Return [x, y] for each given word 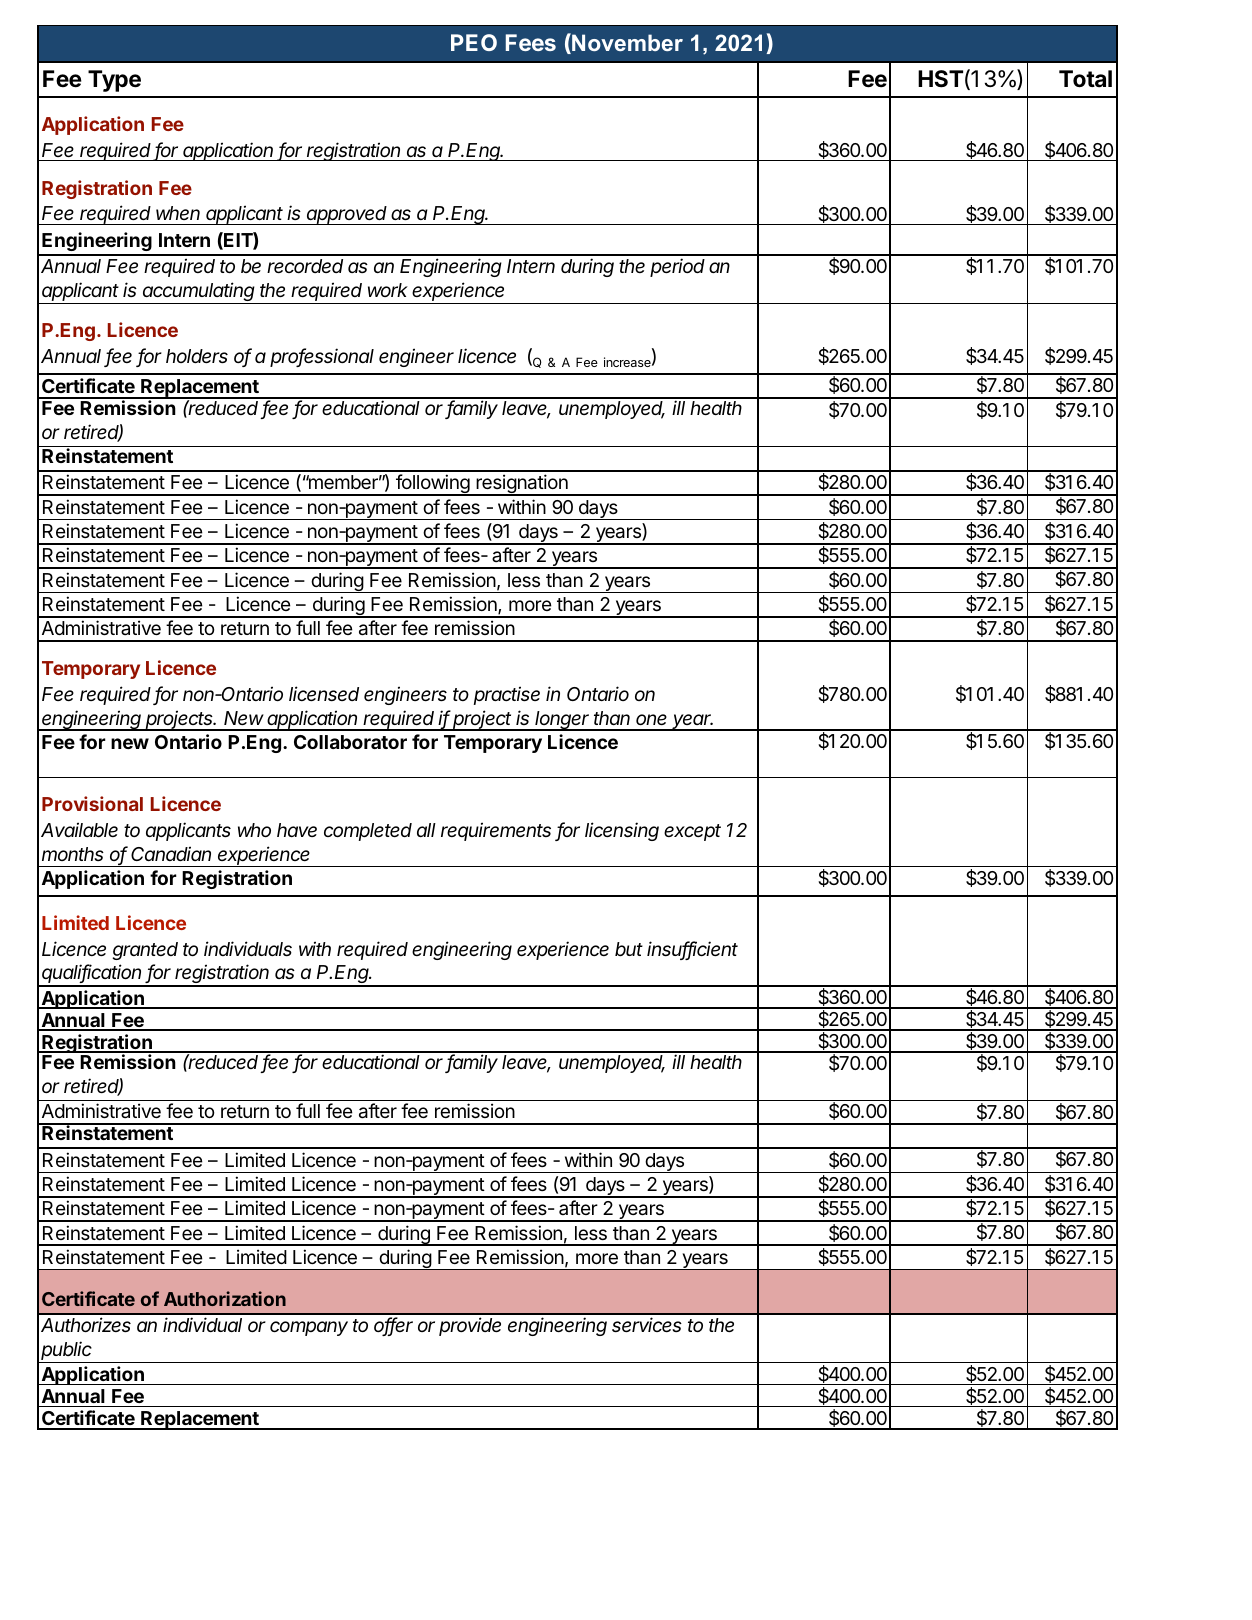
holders [197, 356]
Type [114, 81]
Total [1085, 79]
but [629, 949]
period [677, 267]
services [647, 1324]
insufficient [692, 950]
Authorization [225, 1298]
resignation [522, 485]
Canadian [171, 853]
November [626, 43]
